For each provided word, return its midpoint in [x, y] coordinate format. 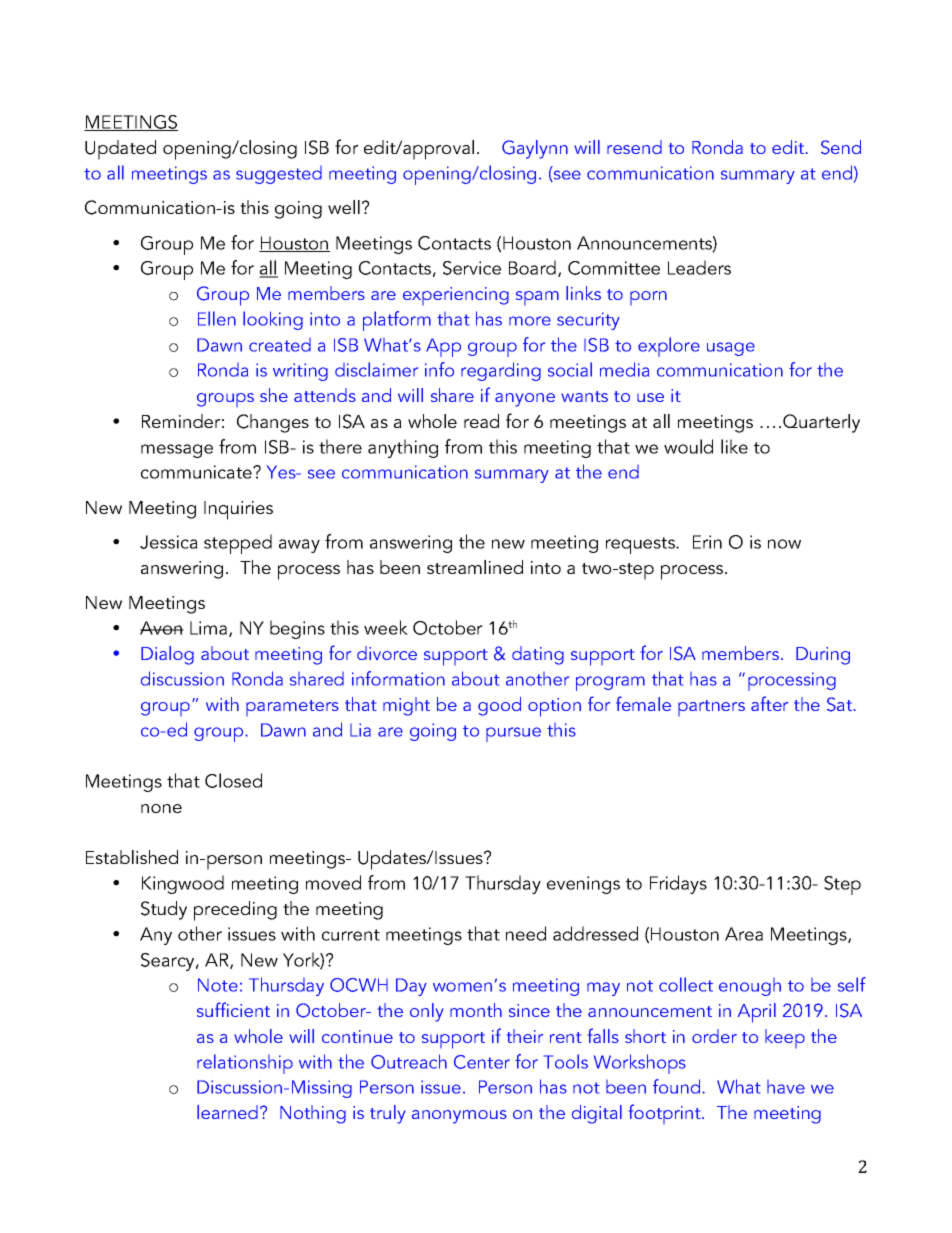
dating [538, 655]
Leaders [699, 267]
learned [227, 1112]
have [786, 1087]
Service [472, 268]
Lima [208, 628]
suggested [279, 175]
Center [482, 1062]
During [823, 656]
